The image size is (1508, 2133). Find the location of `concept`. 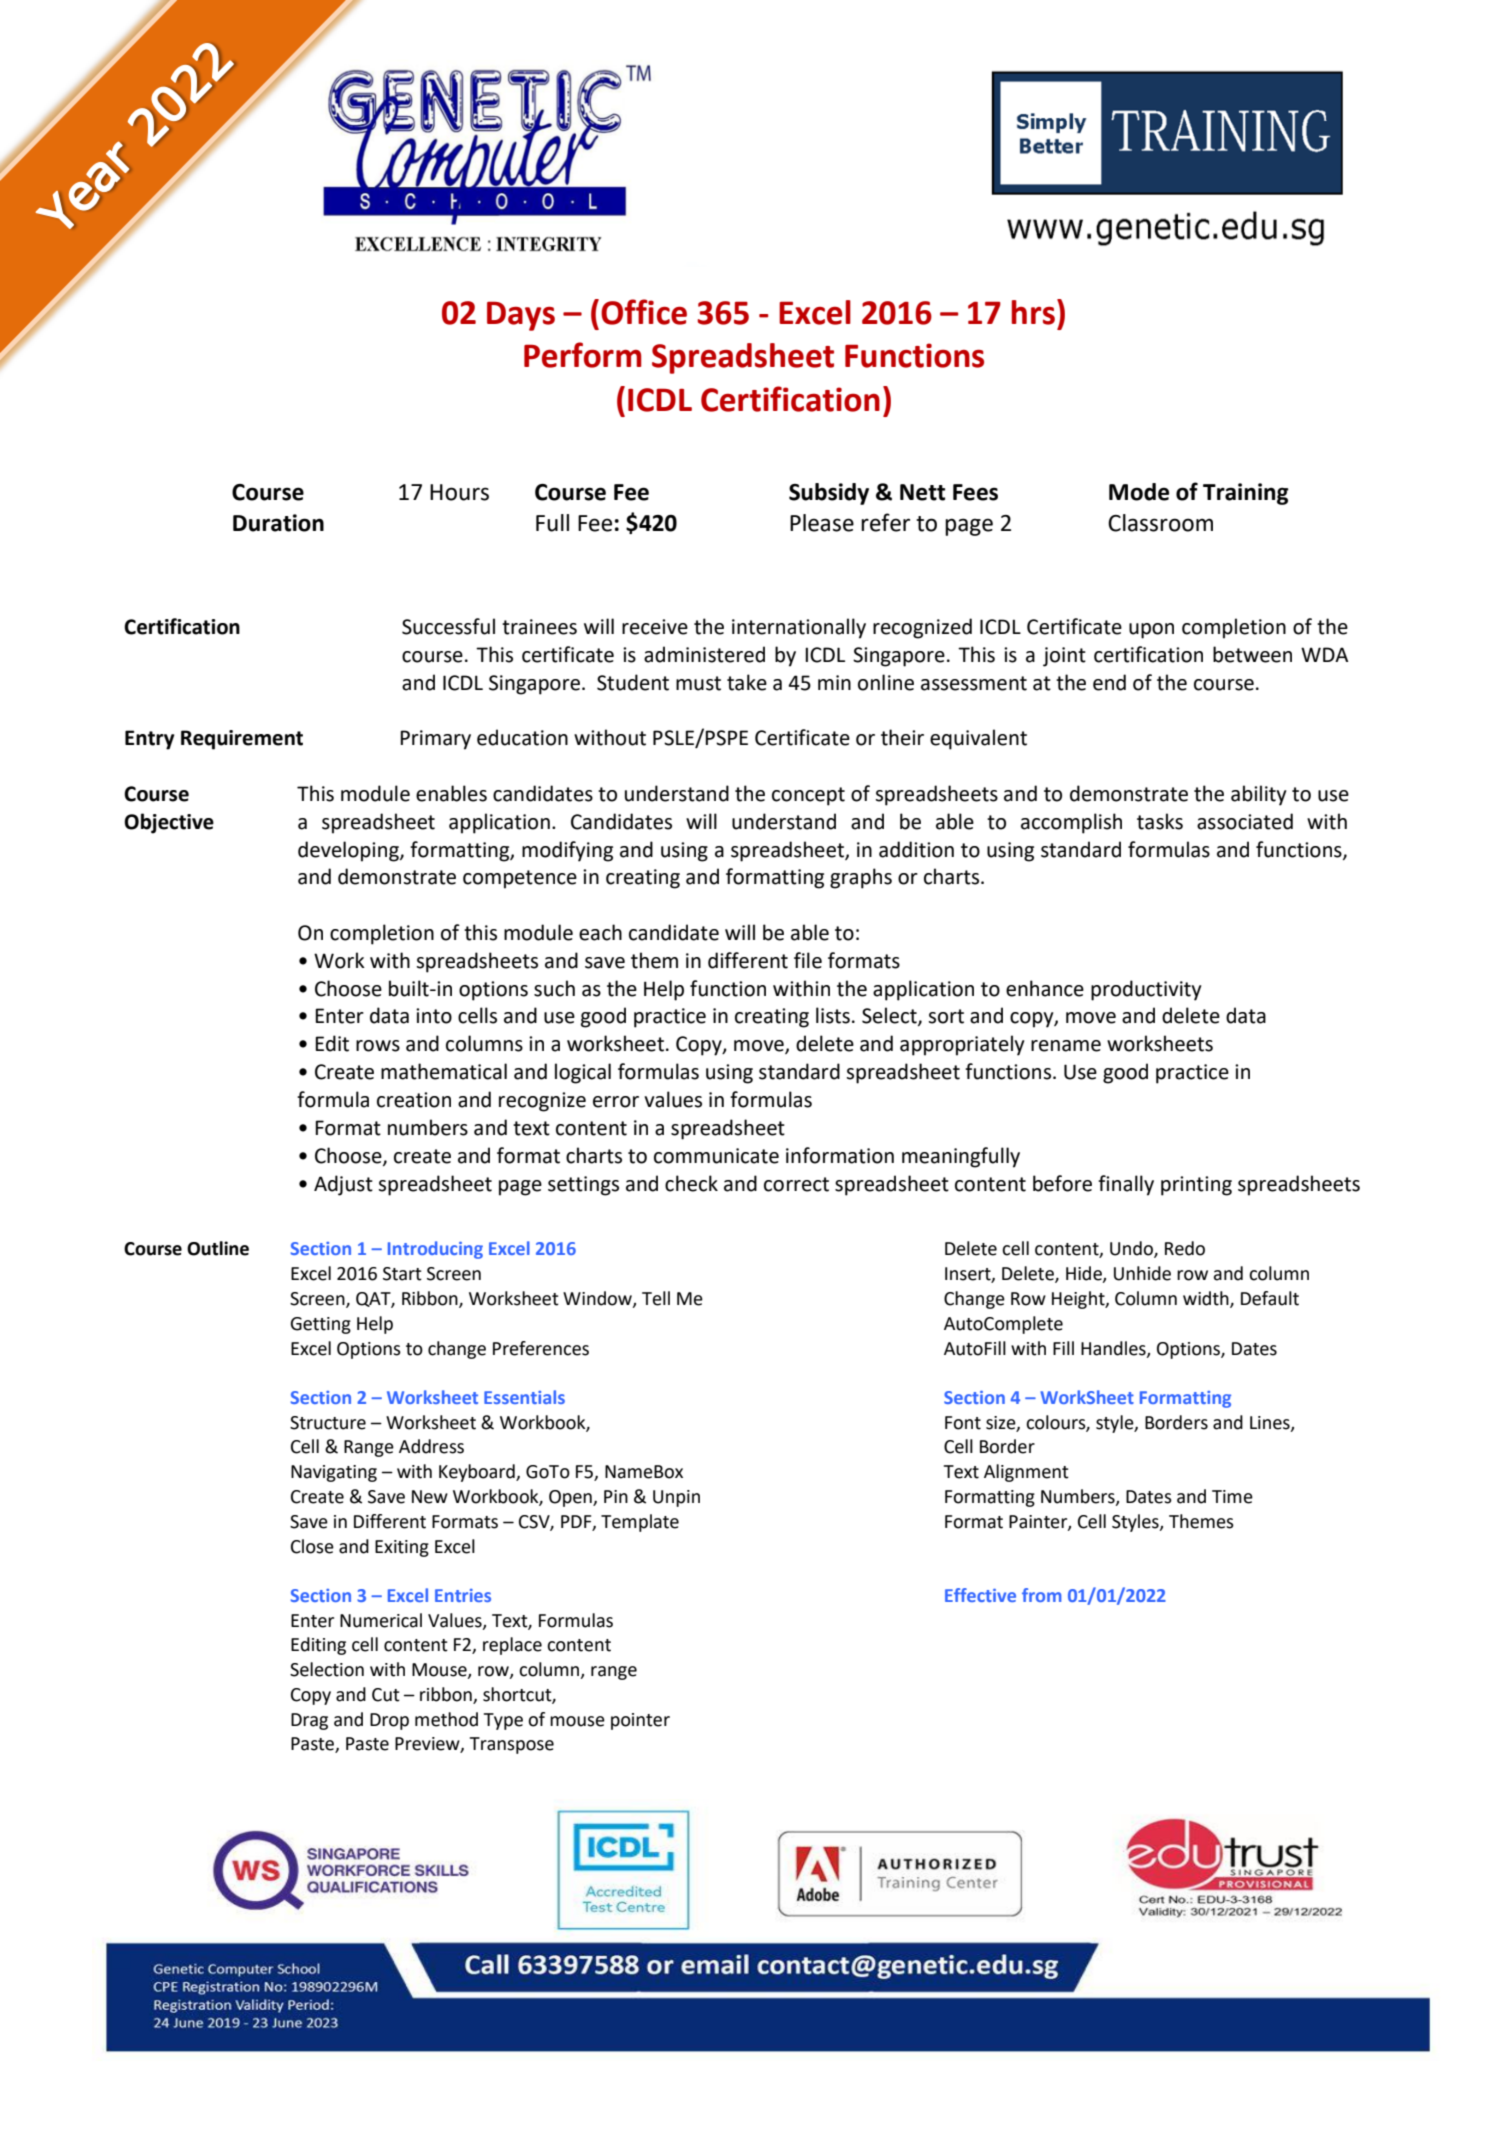

concept is located at coordinates (808, 796).
